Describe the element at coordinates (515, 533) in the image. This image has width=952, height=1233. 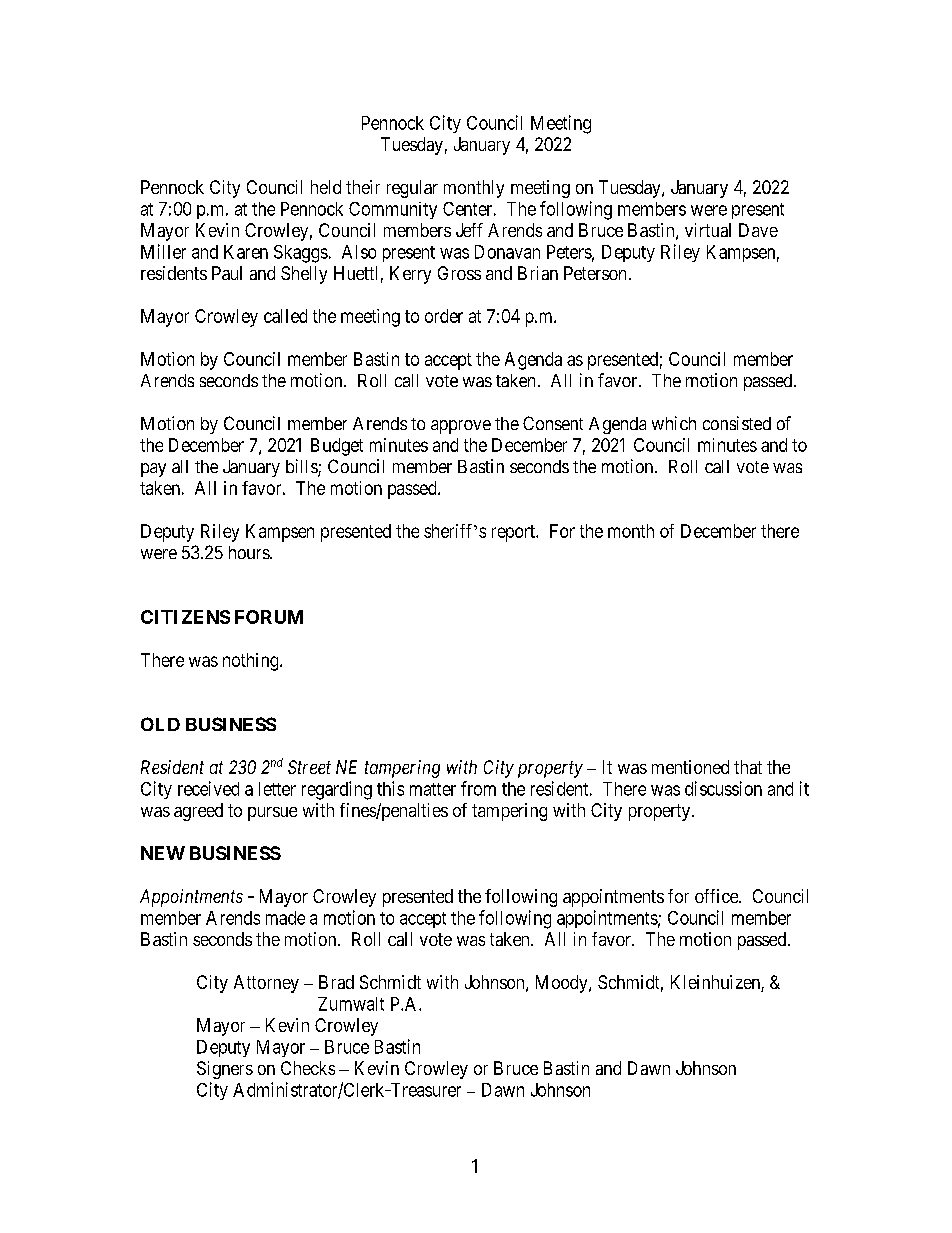
I see `report` at that location.
